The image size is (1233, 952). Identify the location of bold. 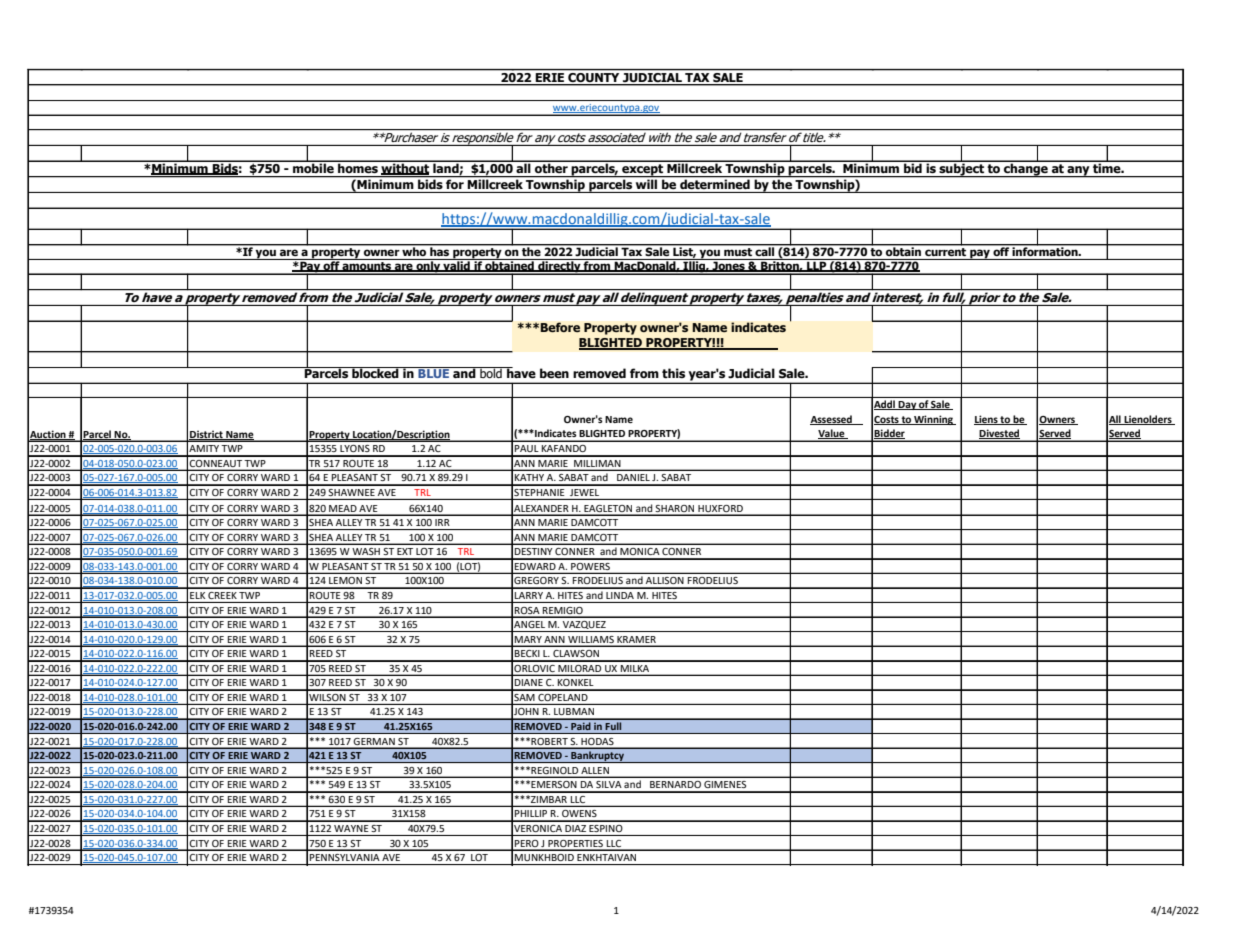
(491, 372).
